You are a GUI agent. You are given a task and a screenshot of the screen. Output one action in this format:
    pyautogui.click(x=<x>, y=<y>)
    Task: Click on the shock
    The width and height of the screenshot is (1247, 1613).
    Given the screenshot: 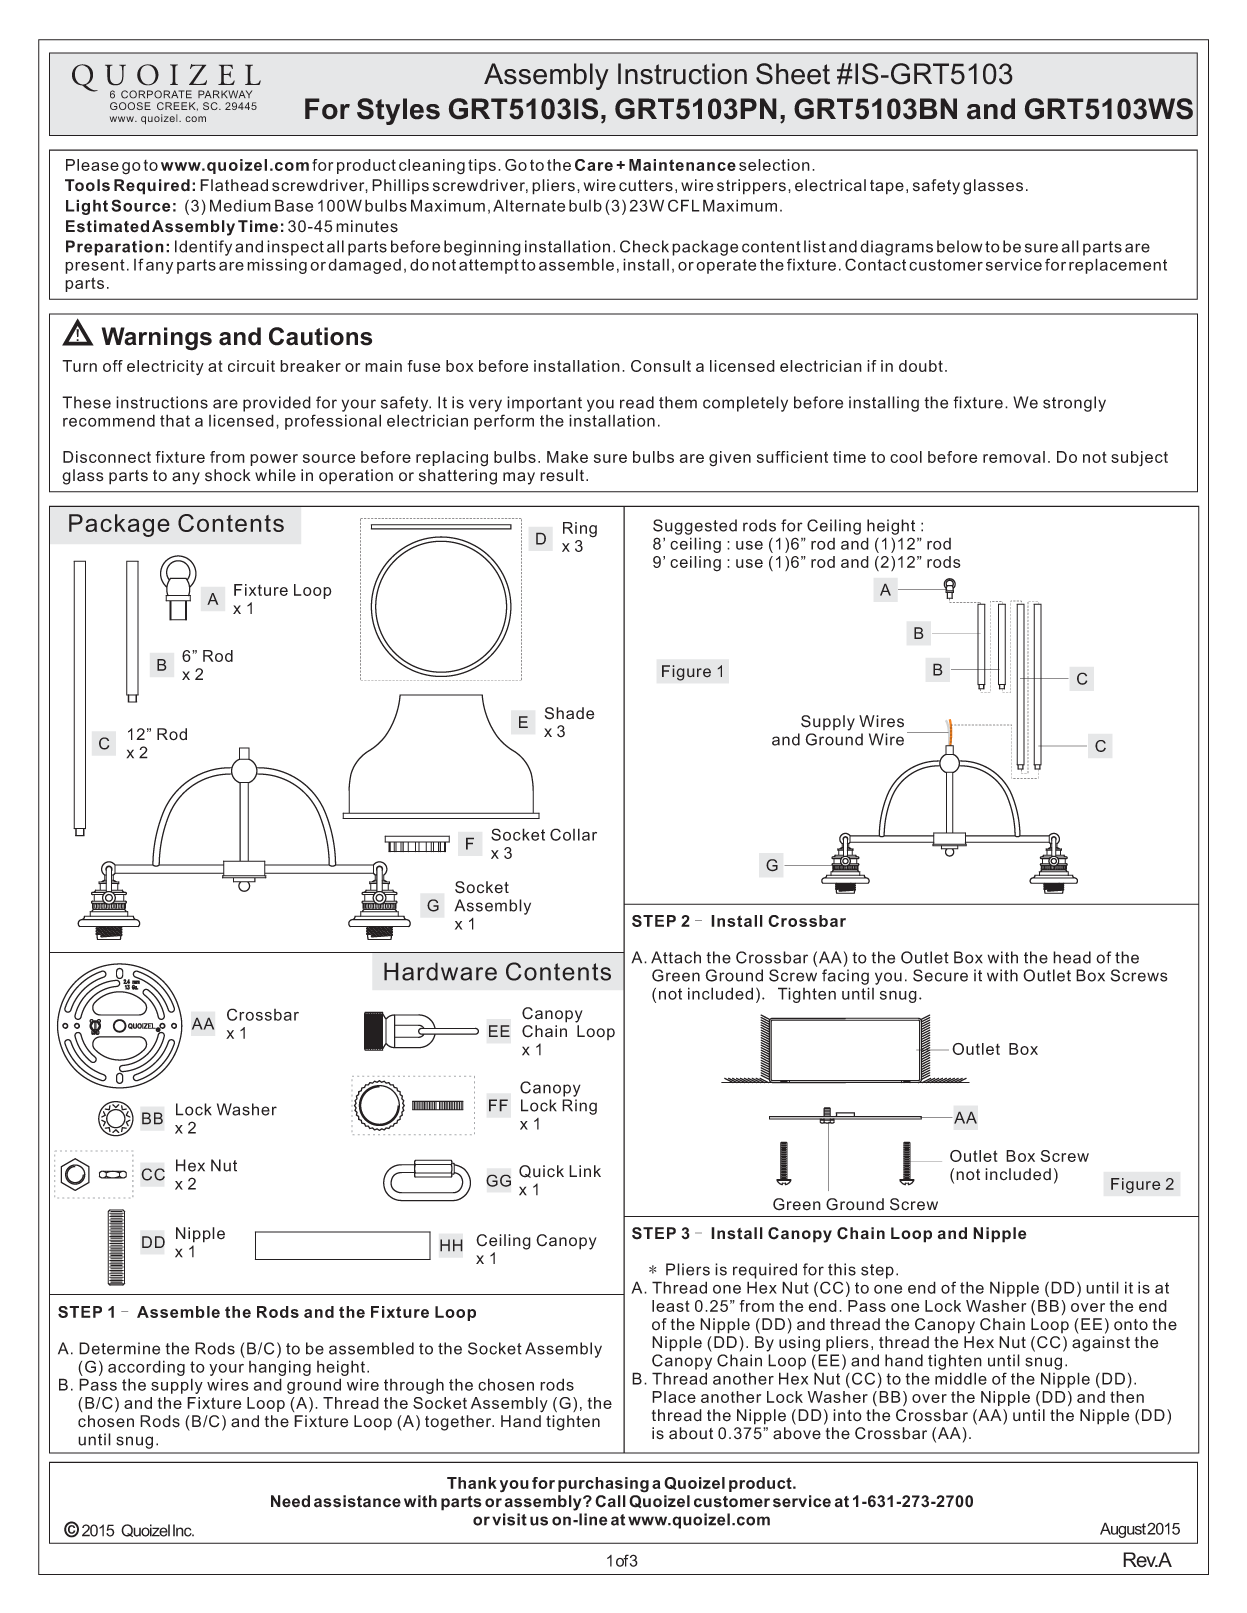 What is the action you would take?
    pyautogui.click(x=228, y=475)
